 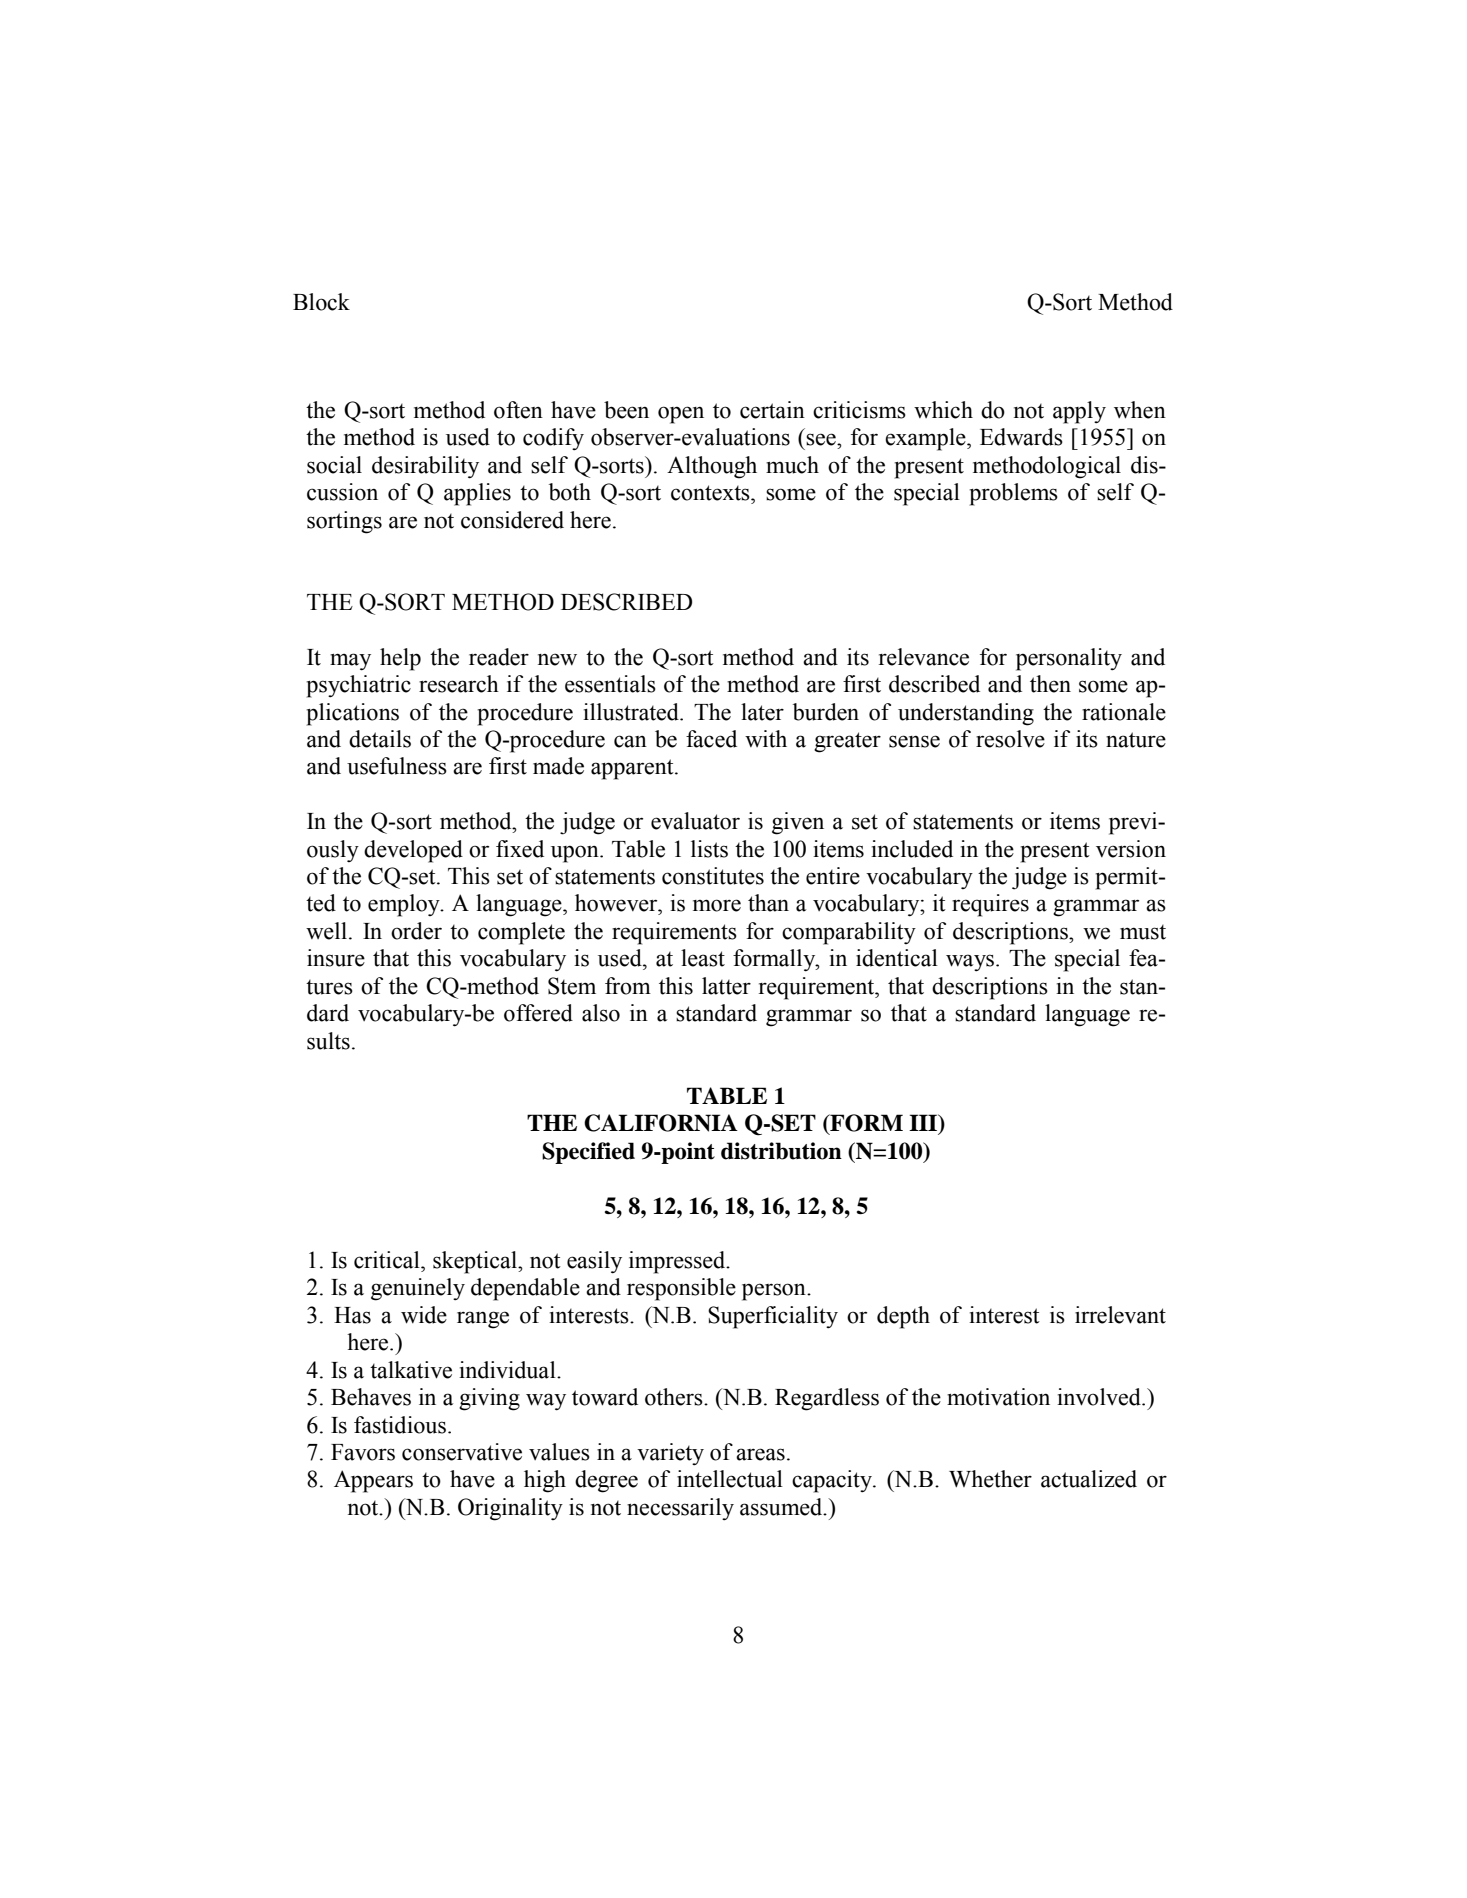 What do you see at coordinates (717, 905) in the screenshot?
I see `more` at bounding box center [717, 905].
